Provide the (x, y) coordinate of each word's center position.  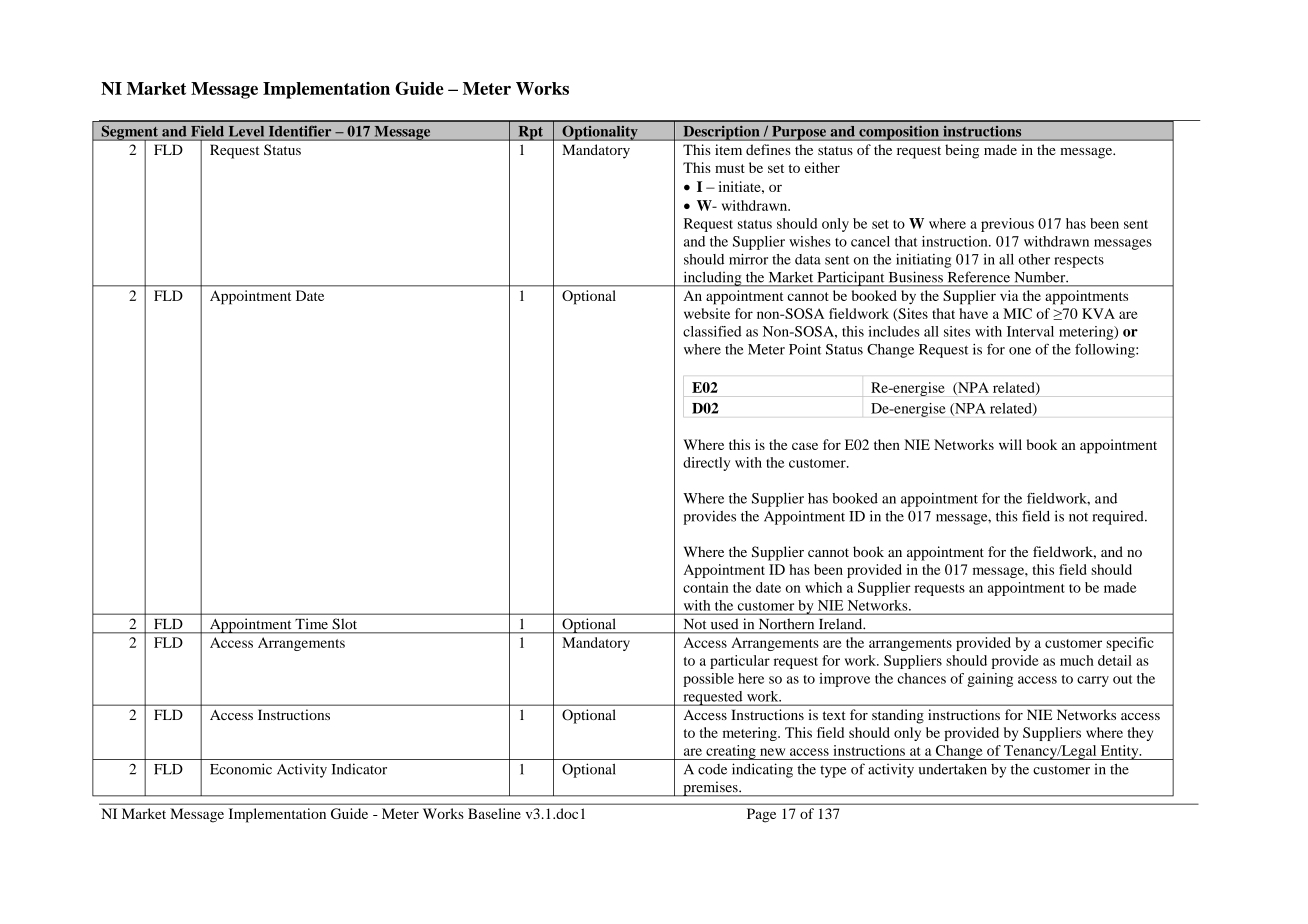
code (712, 769)
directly (706, 464)
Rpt (530, 133)
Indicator (359, 769)
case (805, 446)
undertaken (953, 769)
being (962, 151)
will (1010, 444)
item (728, 149)
